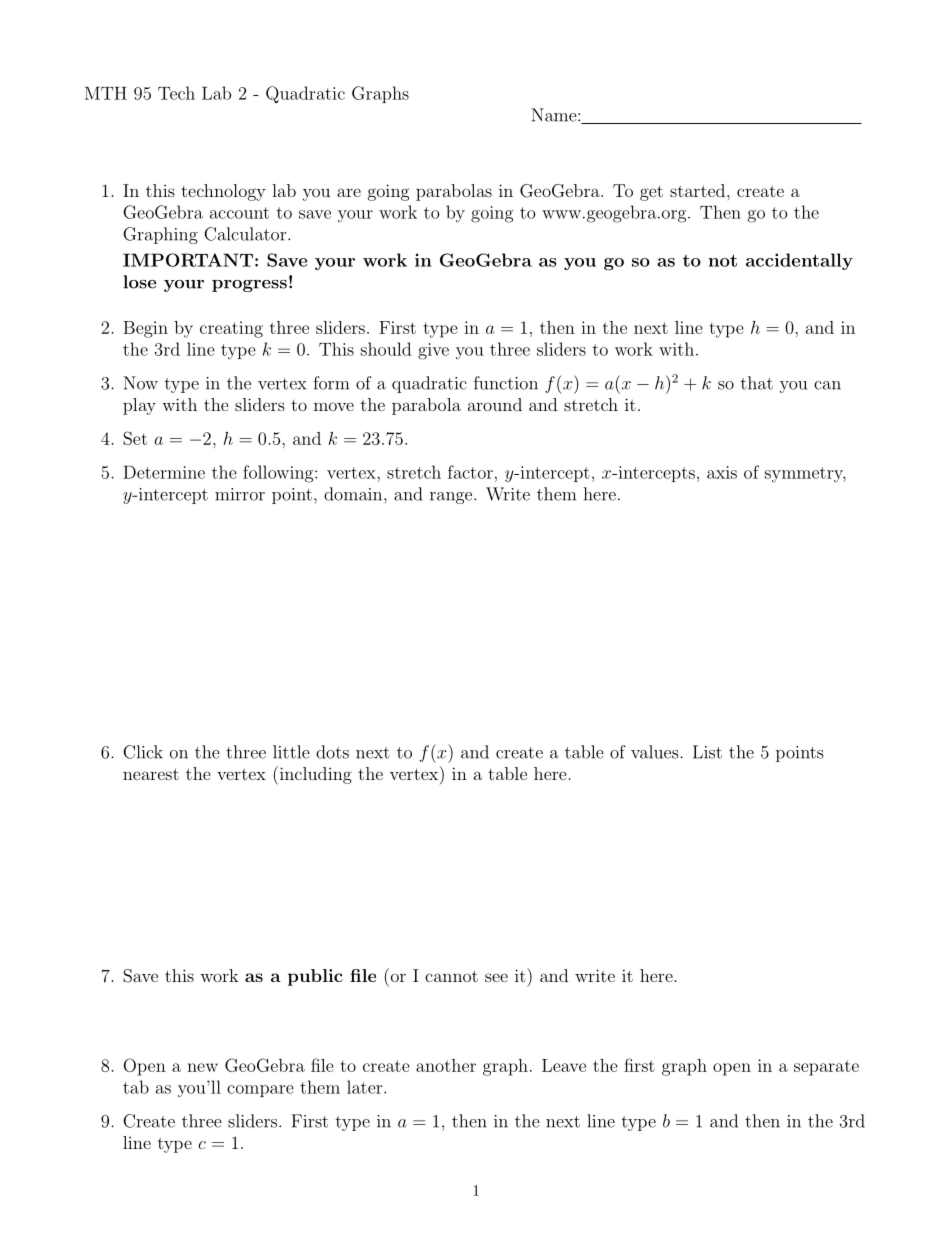 The height and width of the image is (1233, 952). Describe the element at coordinates (143, 752) in the image. I see `Click` at that location.
